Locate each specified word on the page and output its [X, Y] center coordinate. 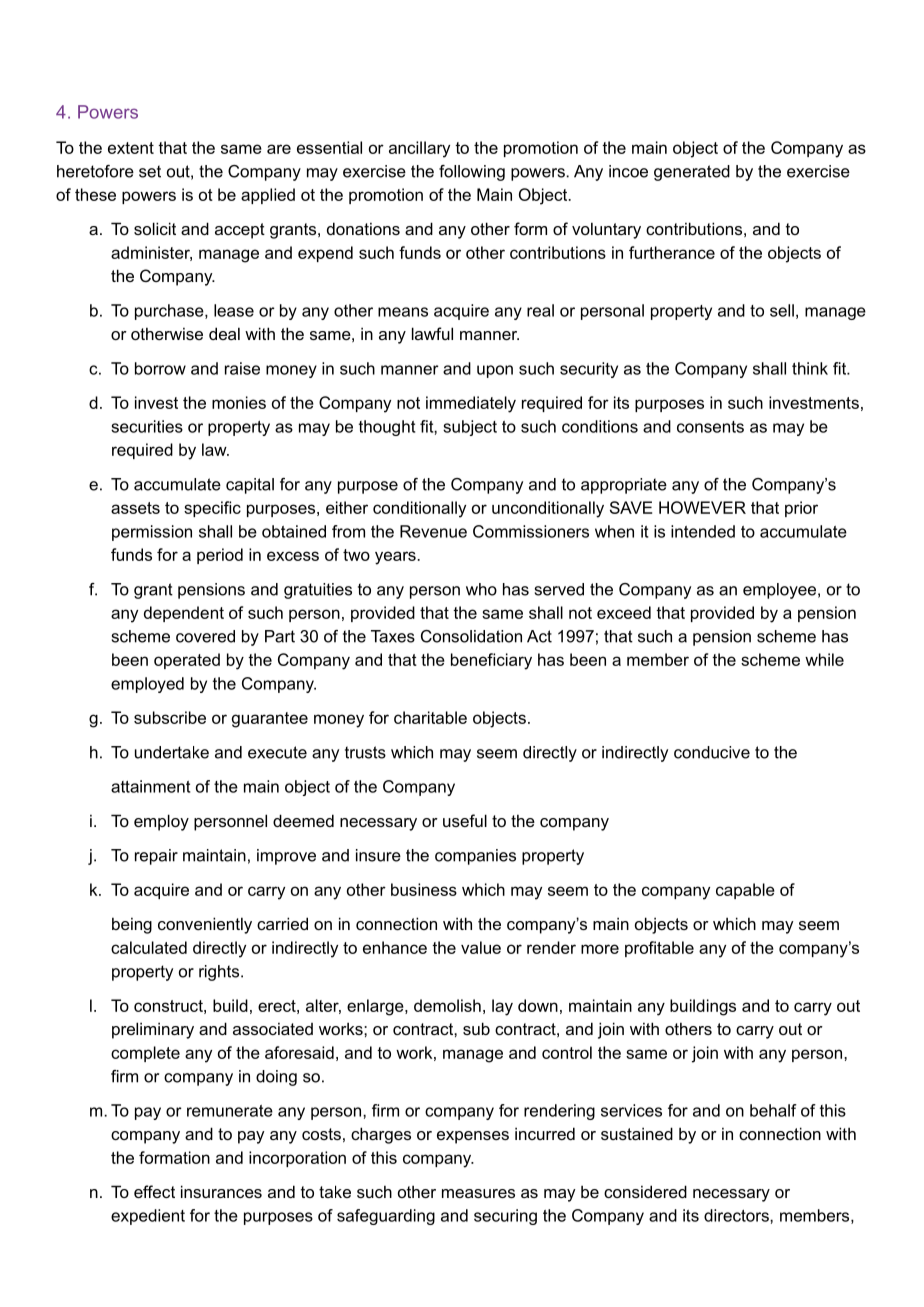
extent [131, 148]
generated [692, 173]
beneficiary [491, 661]
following [472, 173]
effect [154, 1191]
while [824, 659]
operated [187, 661]
